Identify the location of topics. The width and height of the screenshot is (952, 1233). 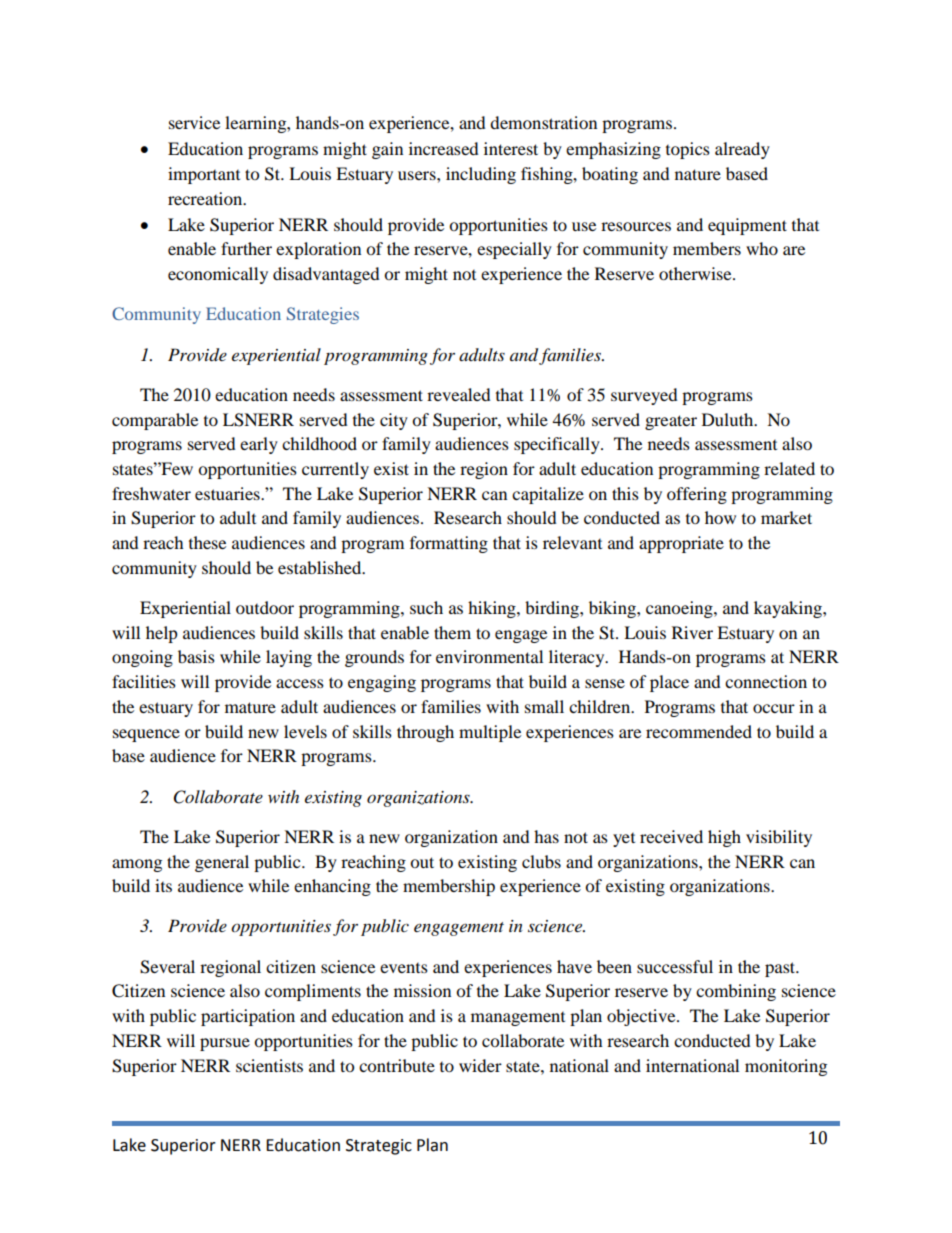
(688, 150).
